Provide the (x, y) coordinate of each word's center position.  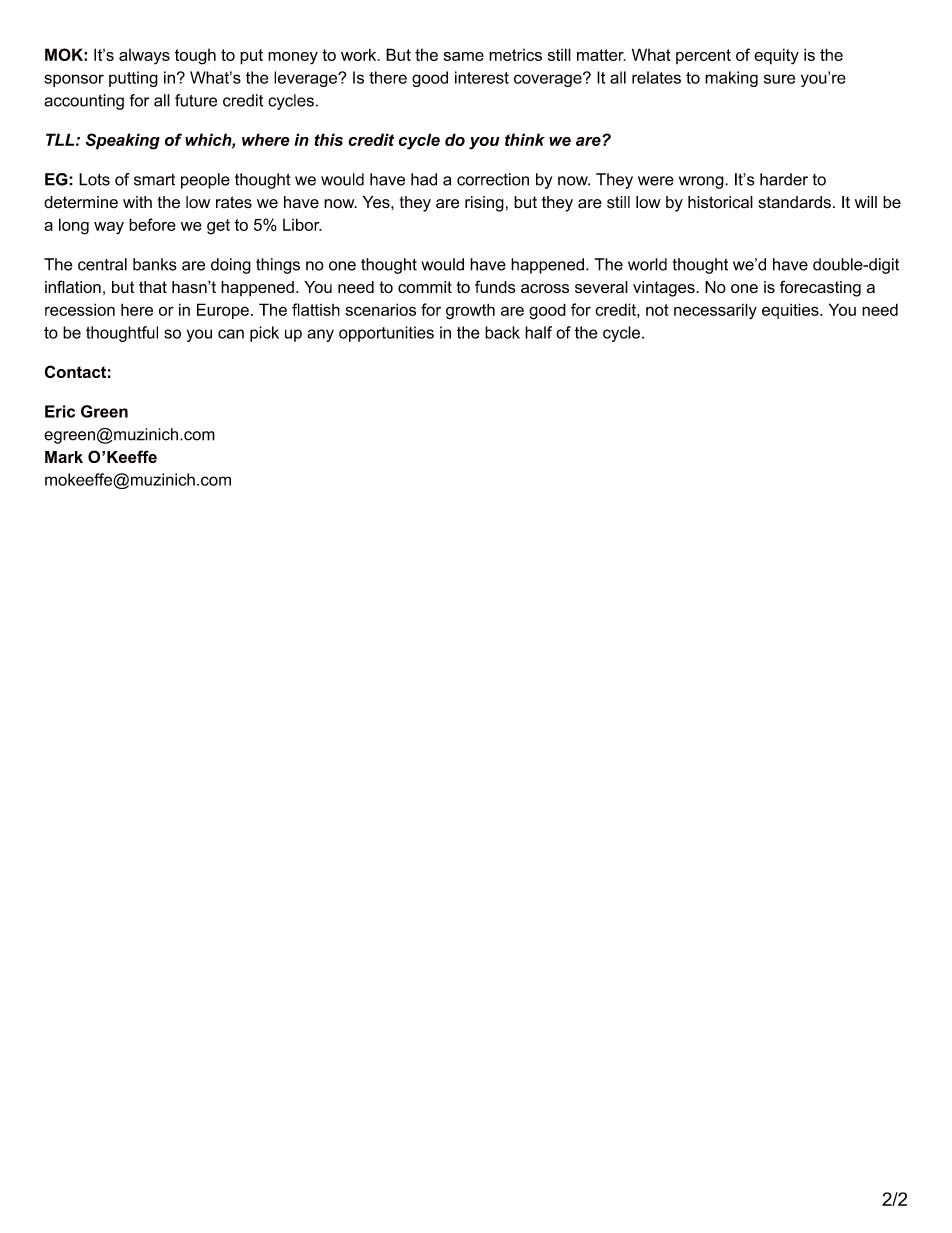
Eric (60, 411)
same (464, 56)
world (647, 264)
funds (495, 286)
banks (155, 264)
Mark (64, 457)
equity (776, 56)
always (144, 57)
